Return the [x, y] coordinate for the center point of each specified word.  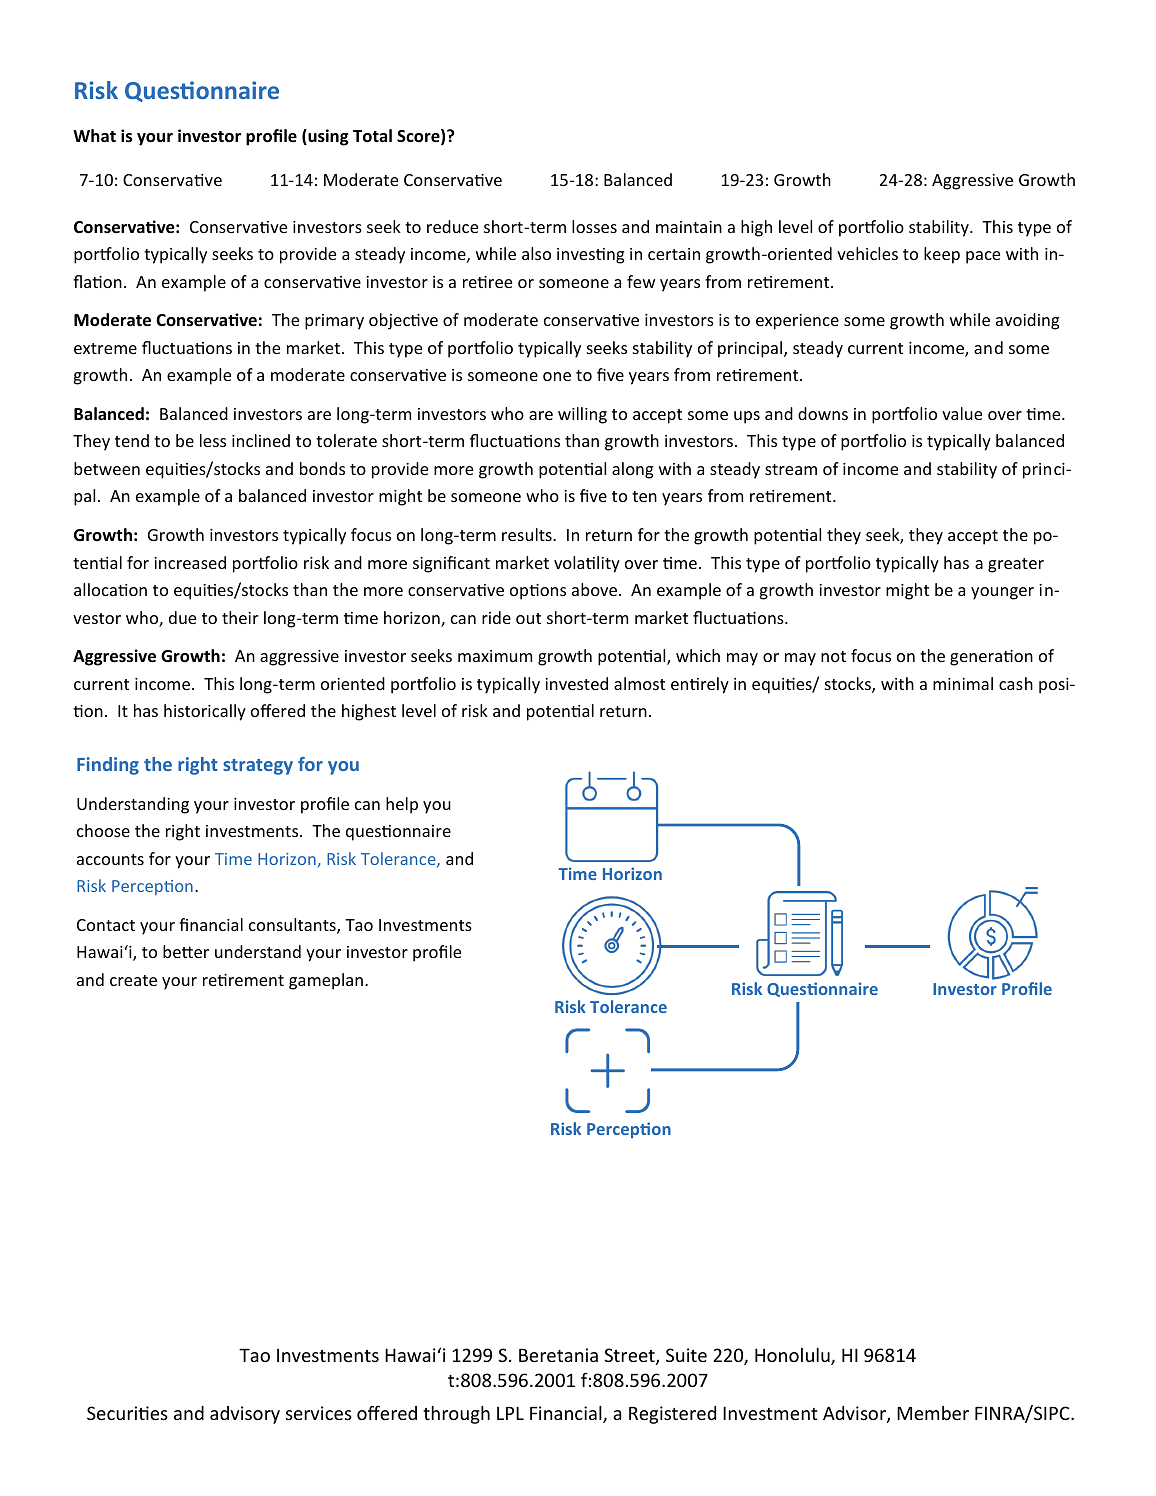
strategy [258, 767]
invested [576, 683]
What [94, 135]
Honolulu [793, 1356]
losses [594, 226]
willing [582, 415]
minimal [963, 683]
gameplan [326, 981]
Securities [127, 1413]
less [213, 440]
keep [942, 255]
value [962, 413]
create [133, 980]
